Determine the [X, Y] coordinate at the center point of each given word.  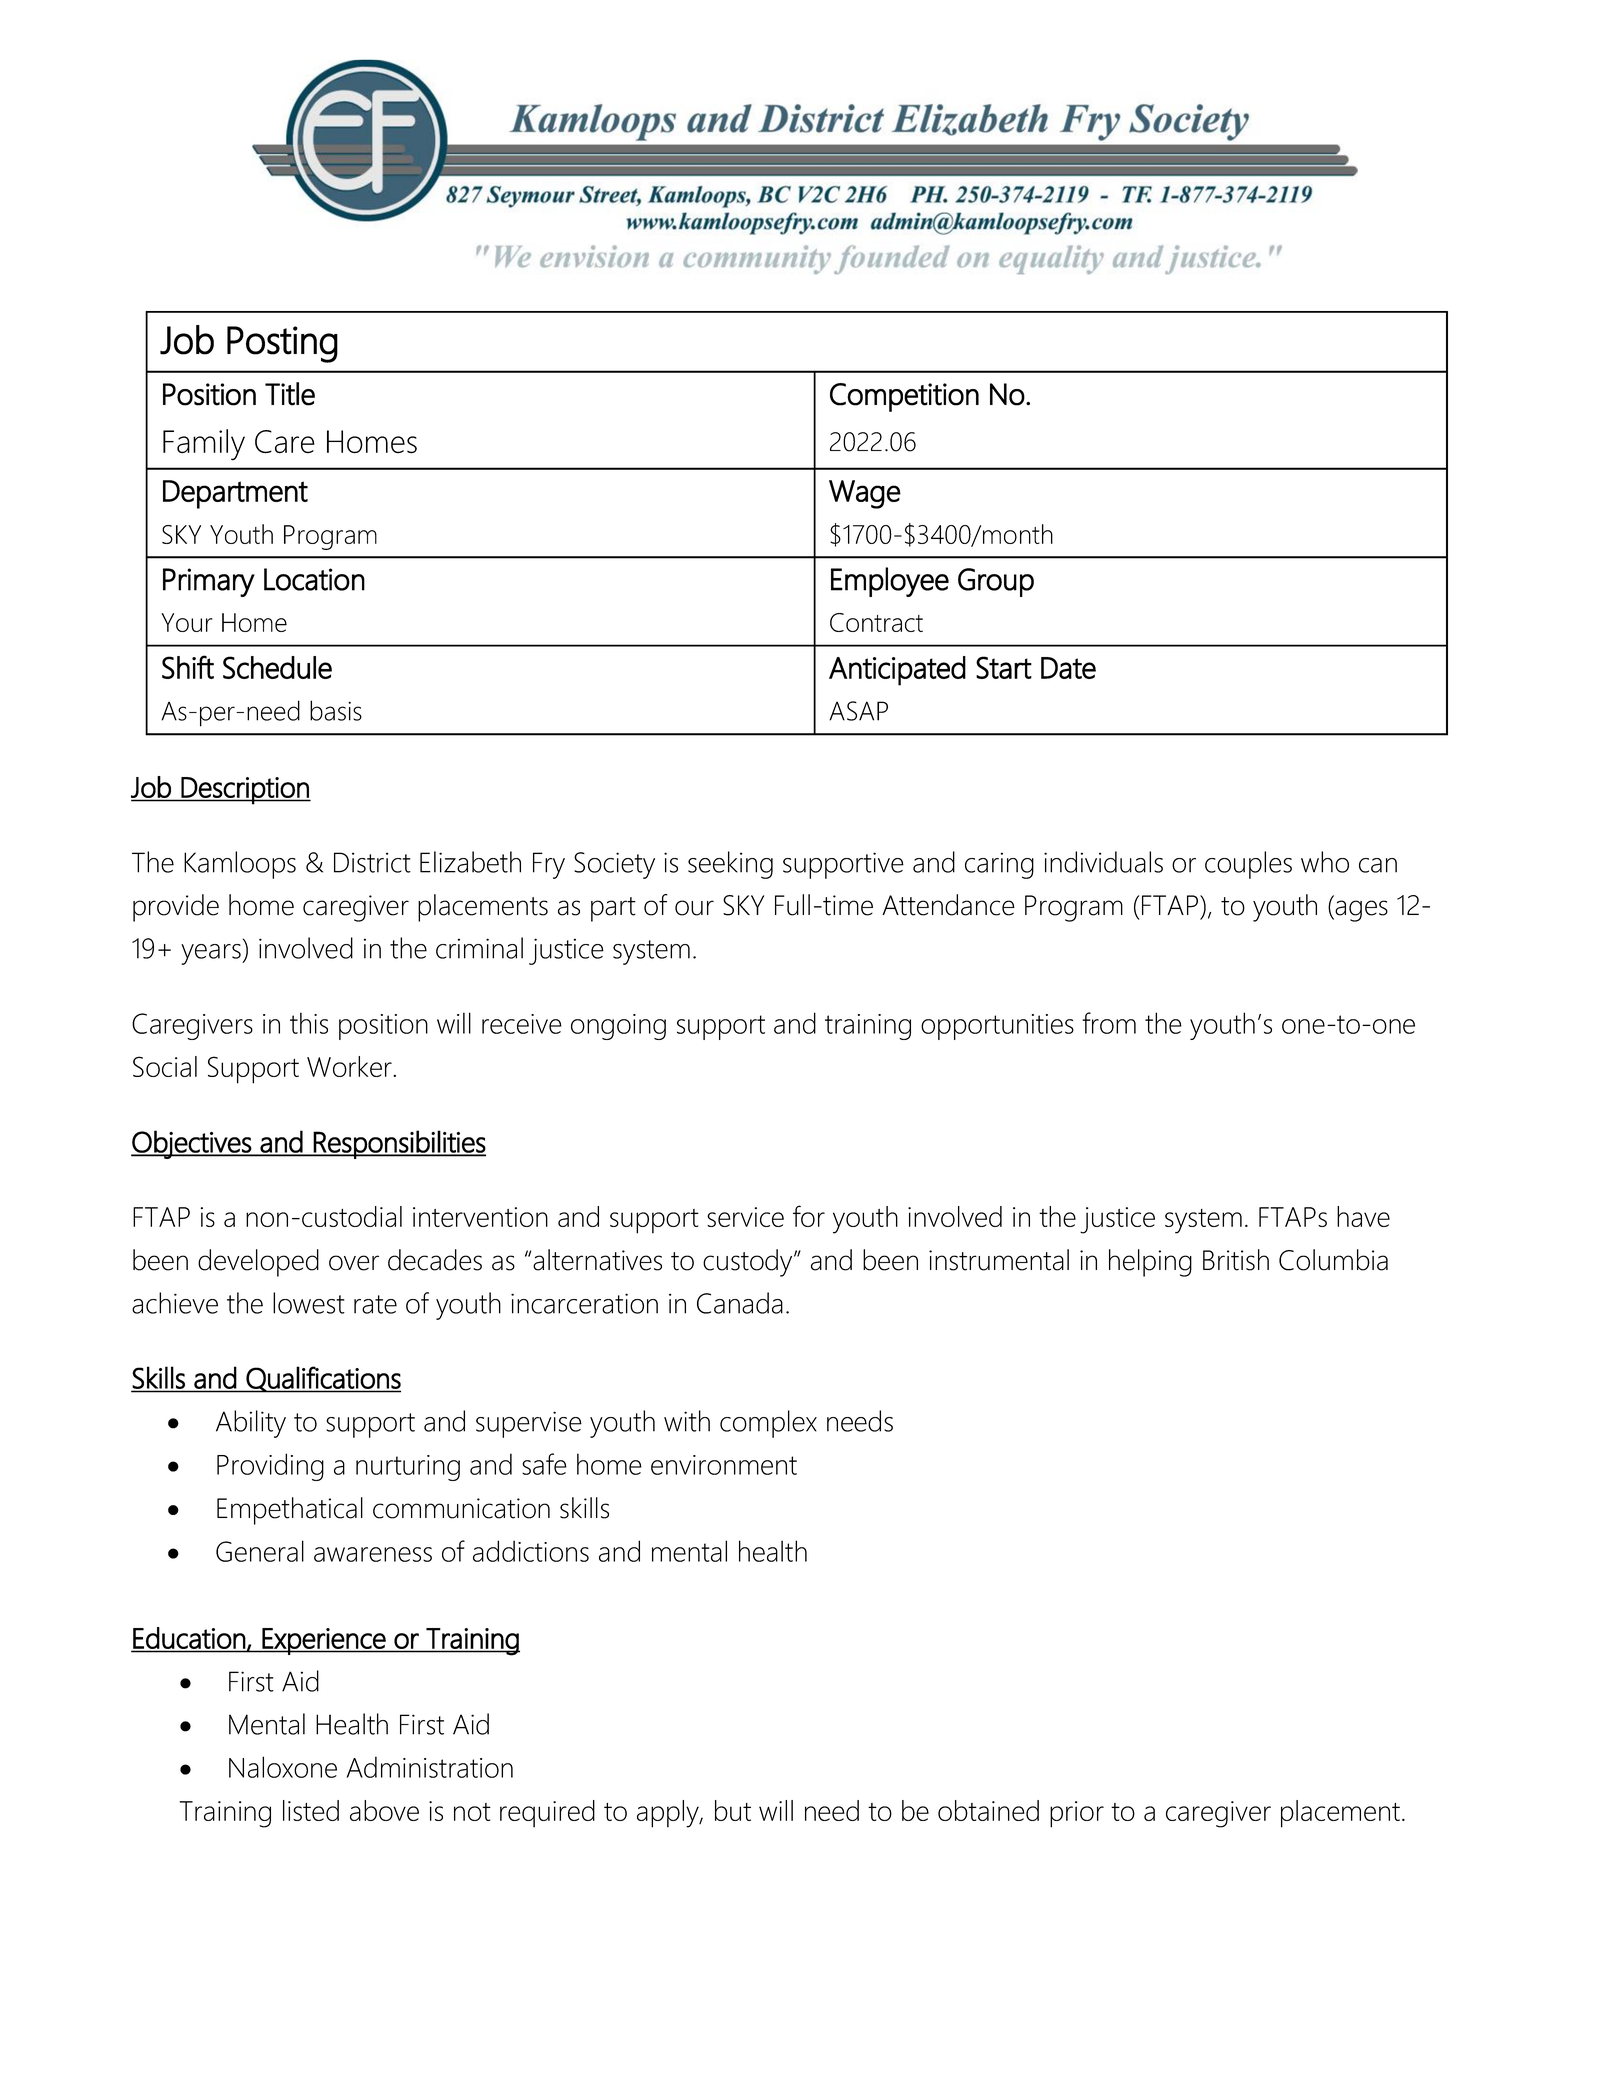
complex [768, 1424]
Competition [904, 397]
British [1236, 1260]
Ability [251, 1424]
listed [311, 1810]
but [733, 1810]
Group [996, 582]
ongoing [618, 1027]
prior [1077, 1814]
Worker [350, 1066]
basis [336, 710]
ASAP [858, 711]
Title [290, 394]
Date [1068, 668]
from [1109, 1023]
